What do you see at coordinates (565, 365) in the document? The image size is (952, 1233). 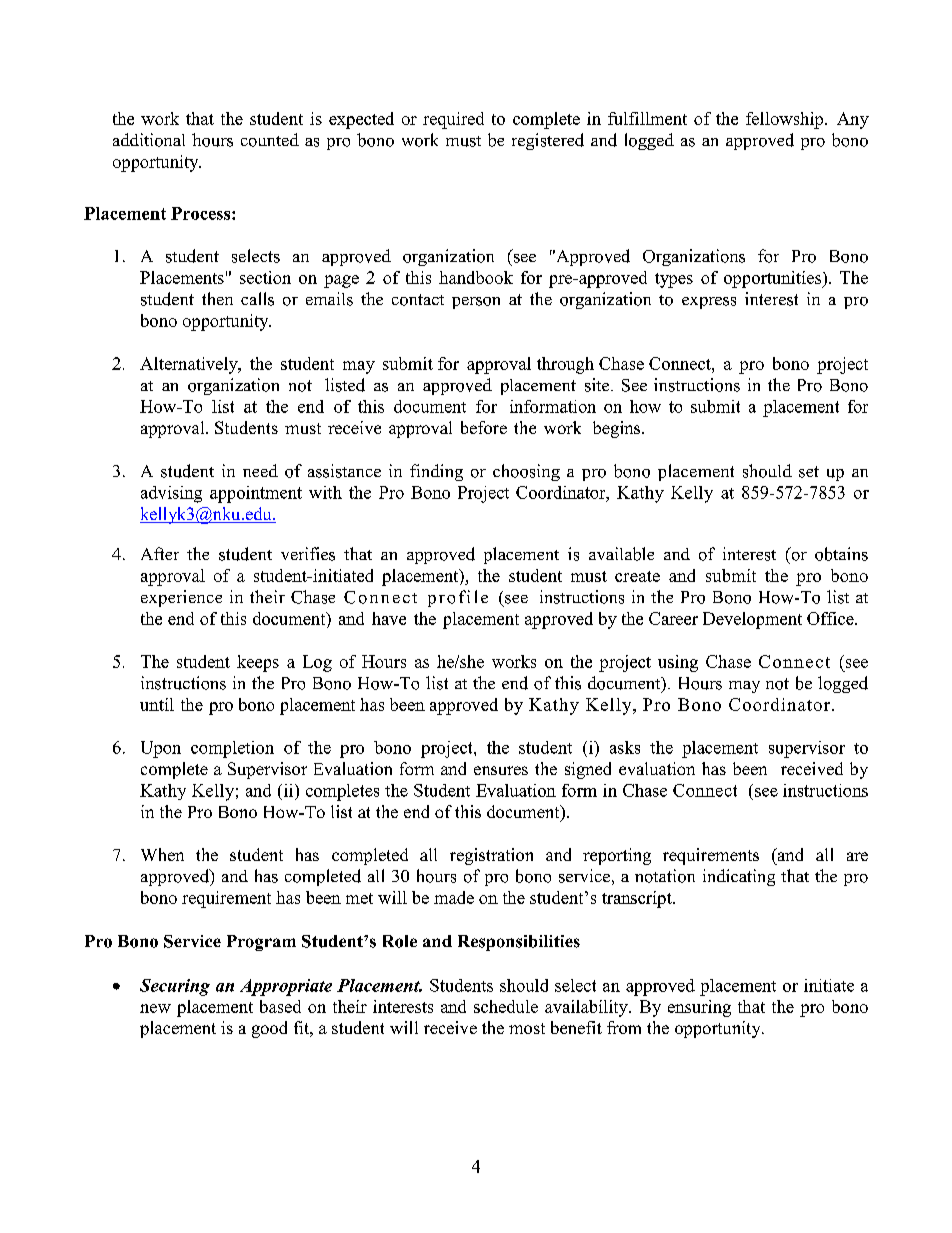 I see `through` at bounding box center [565, 365].
